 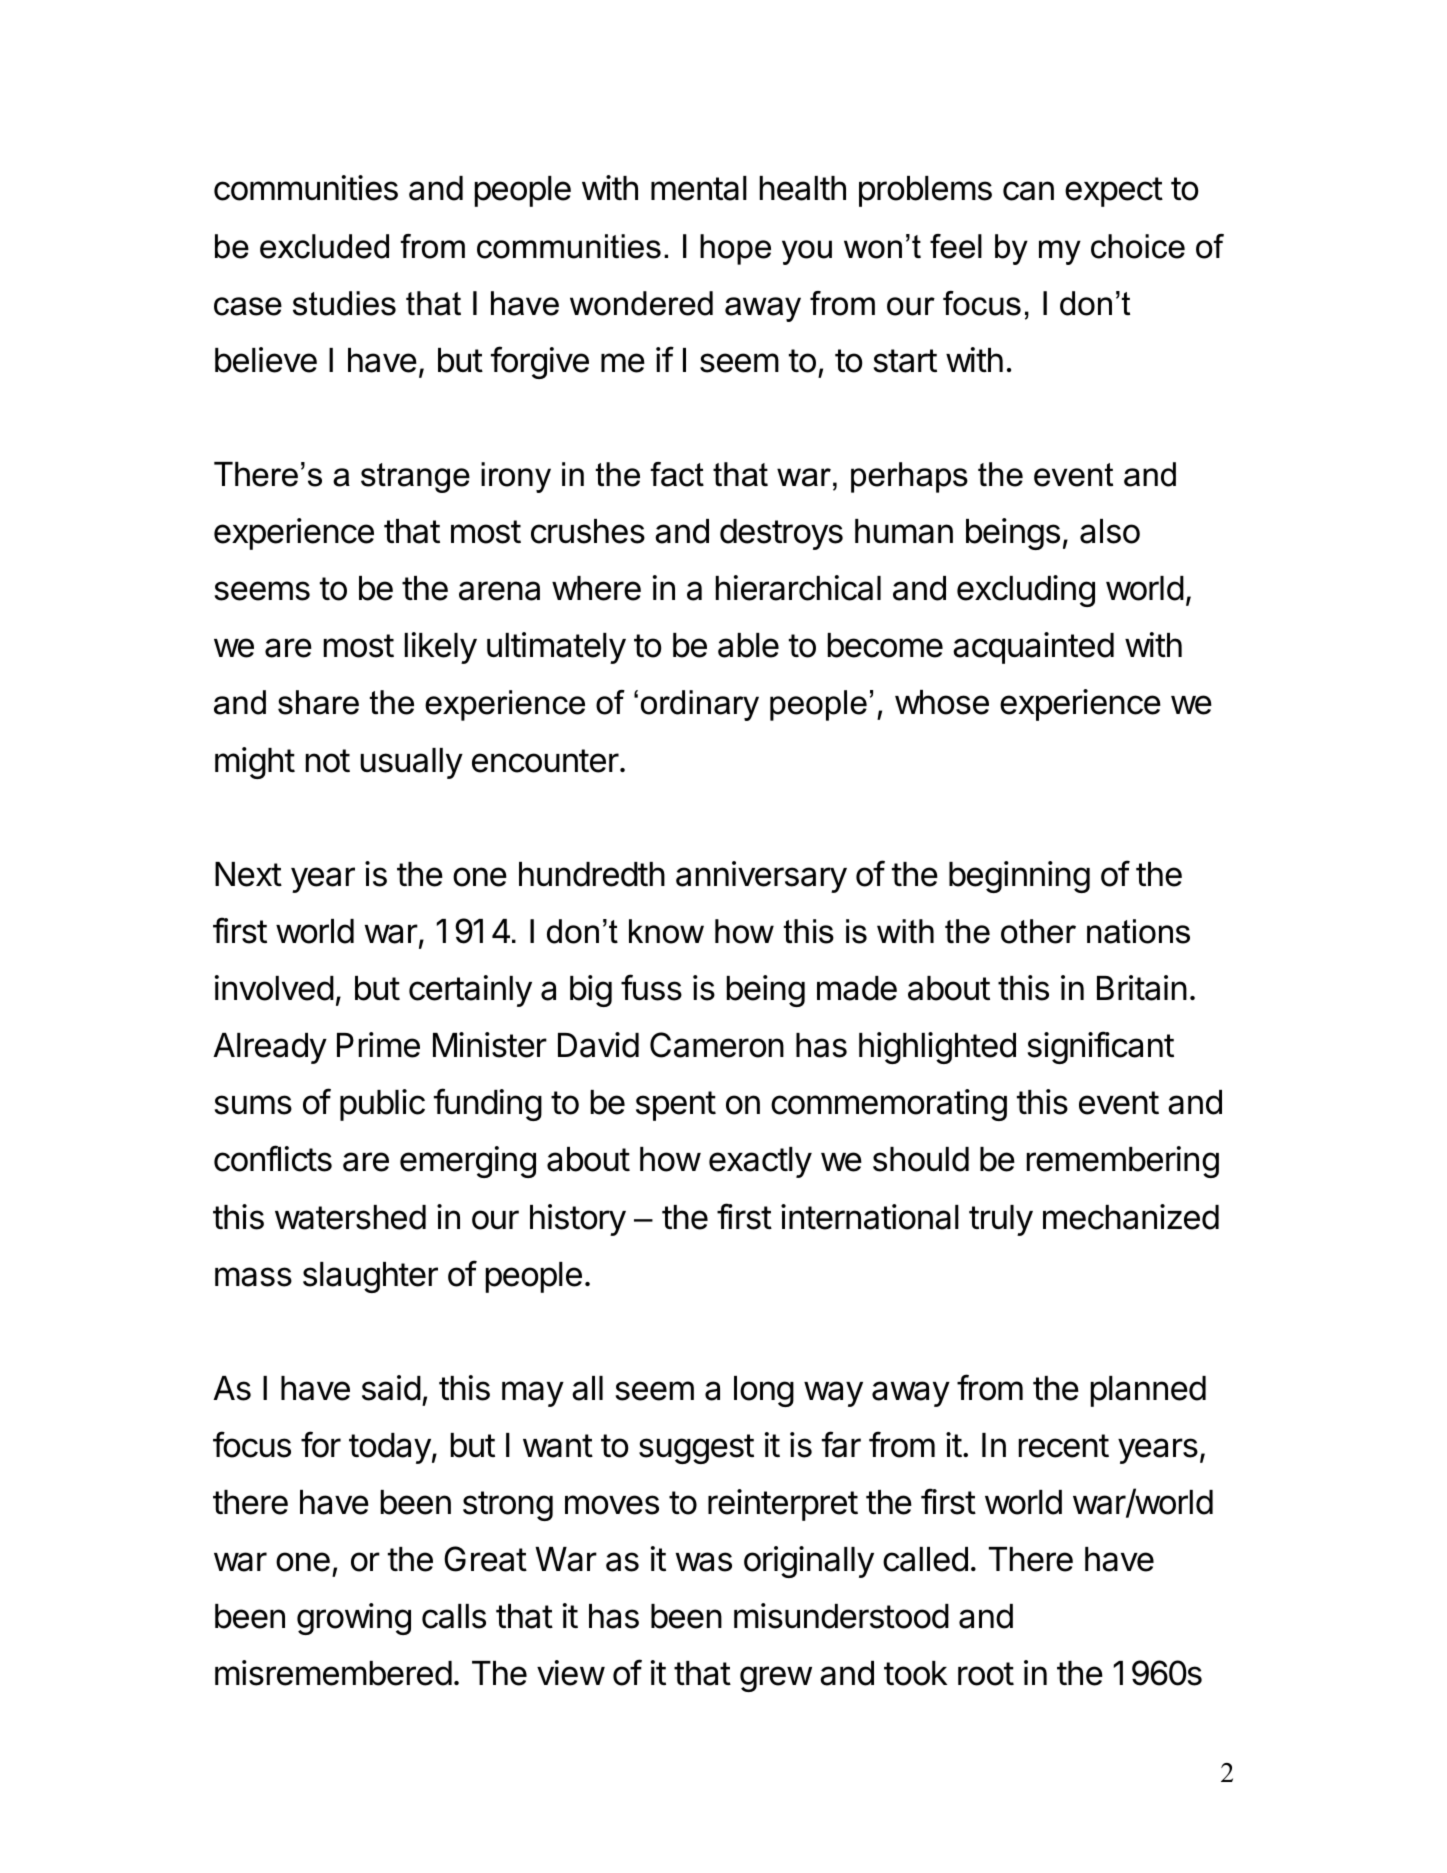 What do you see at coordinates (986, 1674) in the screenshot?
I see `root` at bounding box center [986, 1674].
